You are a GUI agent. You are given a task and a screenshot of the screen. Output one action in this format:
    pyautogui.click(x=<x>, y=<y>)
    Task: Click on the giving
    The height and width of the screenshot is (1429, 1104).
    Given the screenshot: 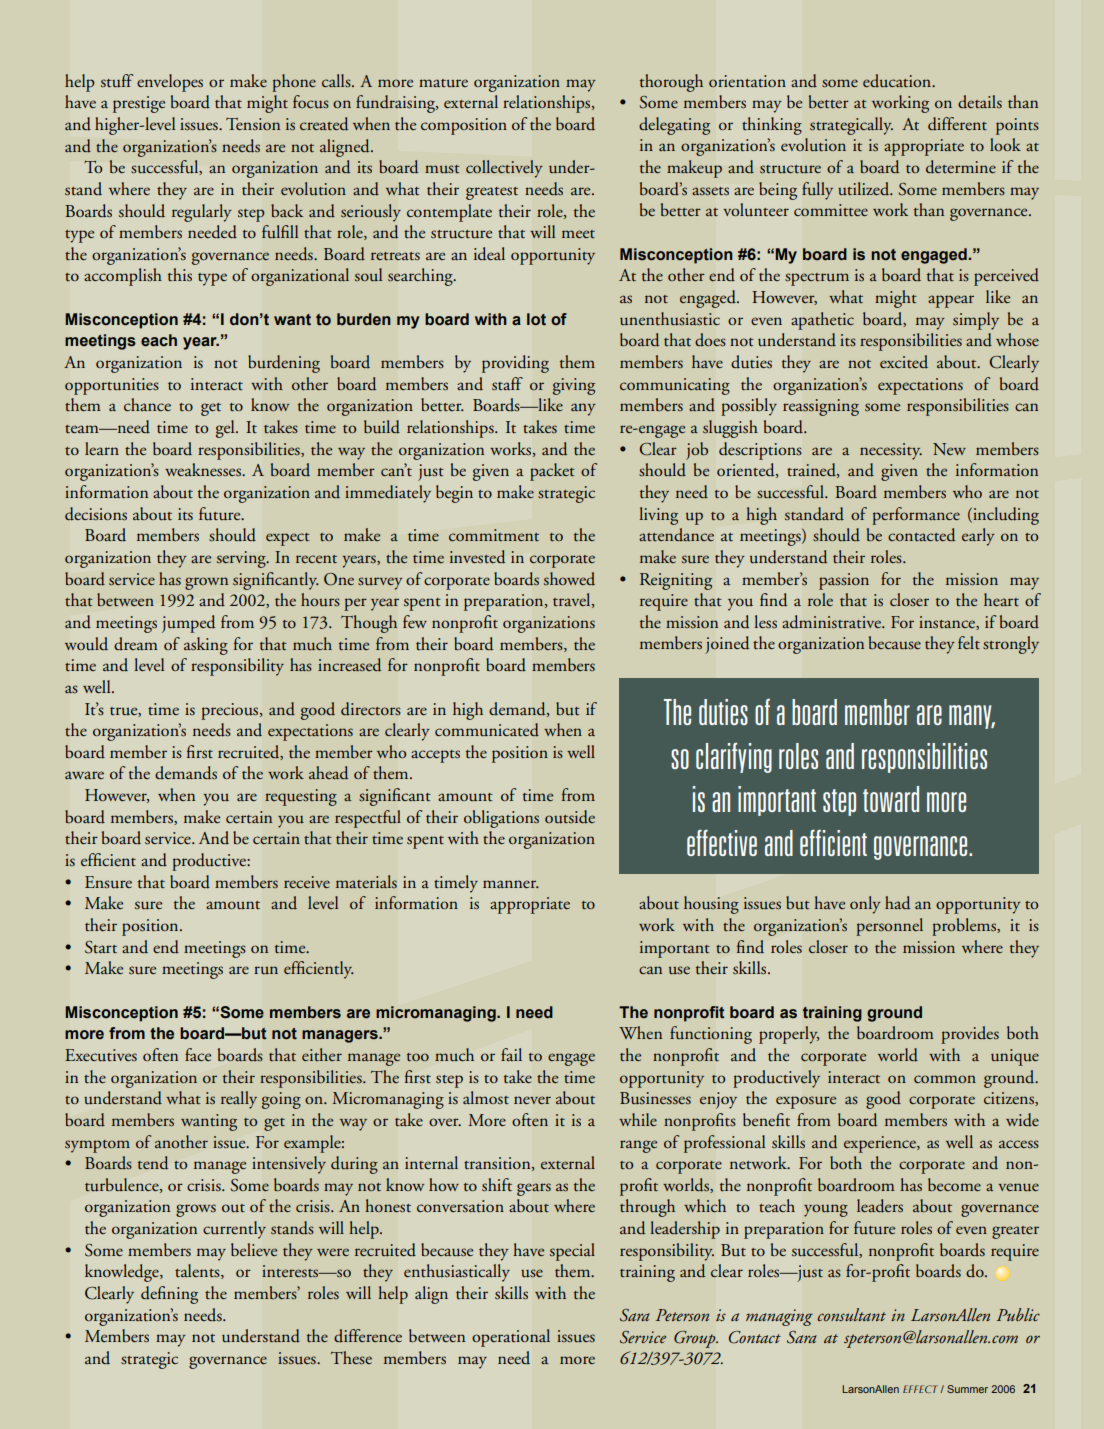 What is the action you would take?
    pyautogui.click(x=574, y=386)
